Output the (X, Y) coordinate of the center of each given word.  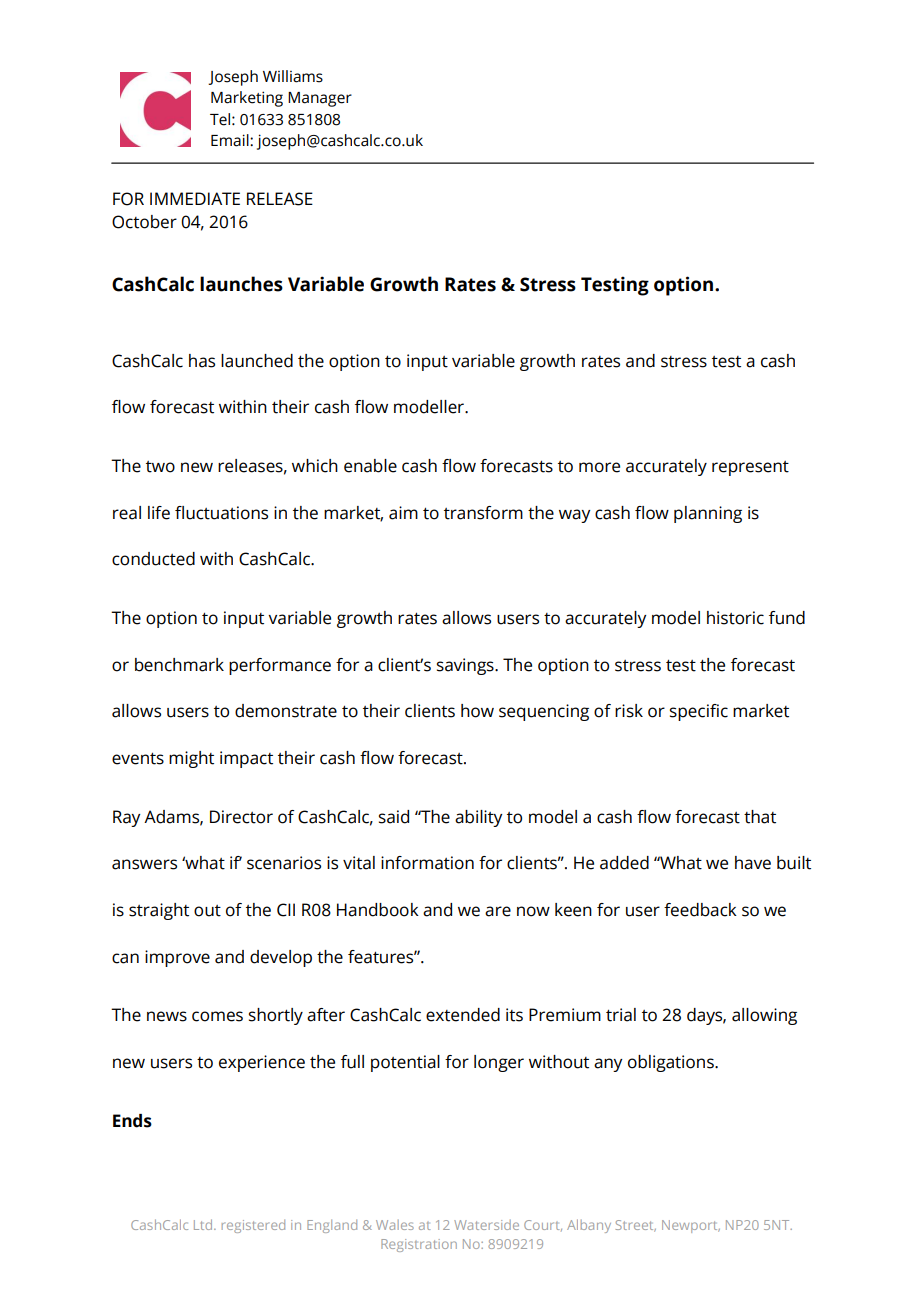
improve (177, 958)
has (202, 361)
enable (370, 466)
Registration (419, 1245)
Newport (691, 1226)
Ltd (204, 1224)
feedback (700, 910)
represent (750, 468)
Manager (320, 99)
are (498, 911)
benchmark (179, 665)
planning (708, 514)
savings (466, 666)
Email (231, 140)
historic (735, 618)
